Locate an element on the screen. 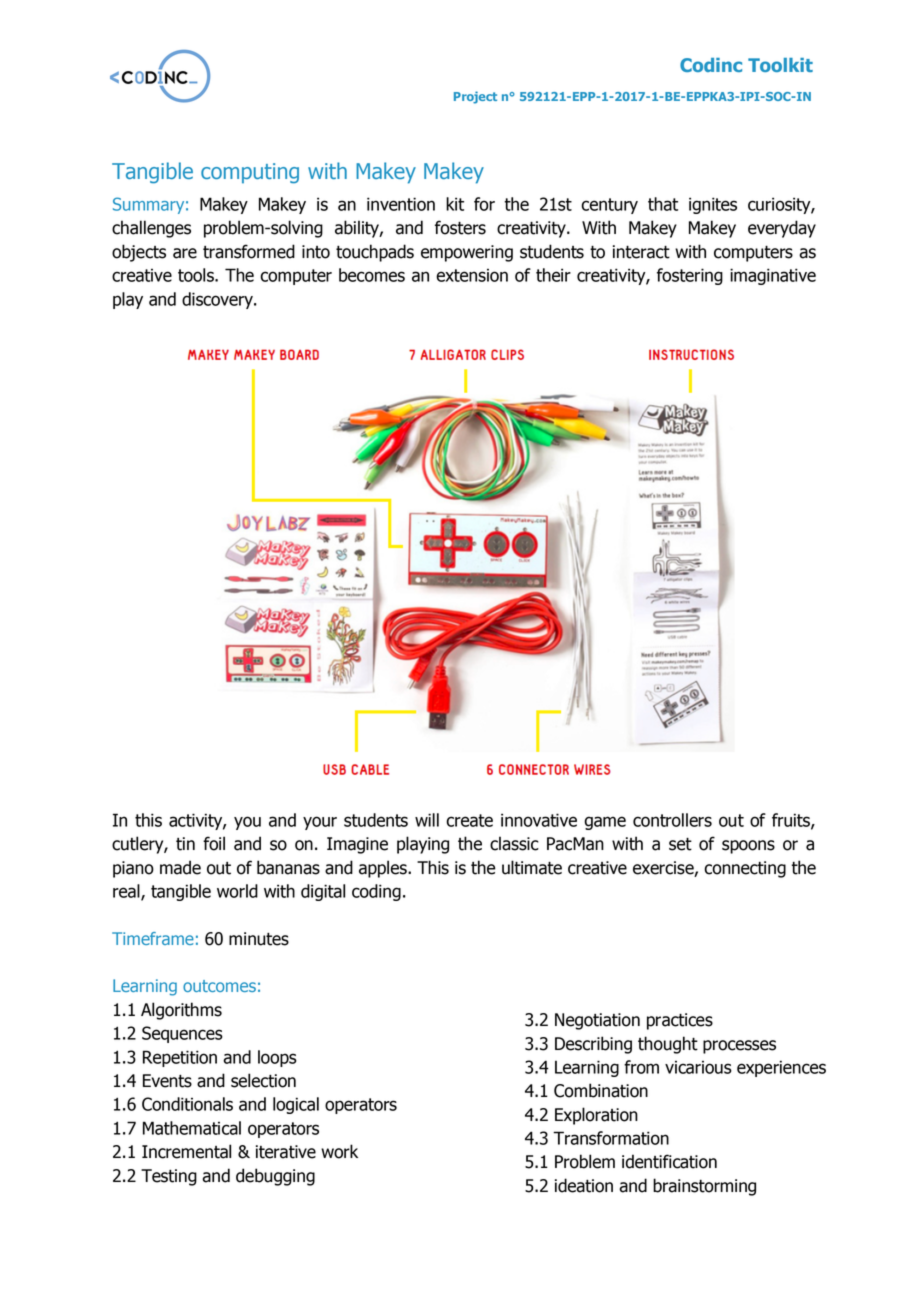 Image resolution: width=924 pixels, height=1308 pixels. imaginative is located at coordinates (773, 276).
